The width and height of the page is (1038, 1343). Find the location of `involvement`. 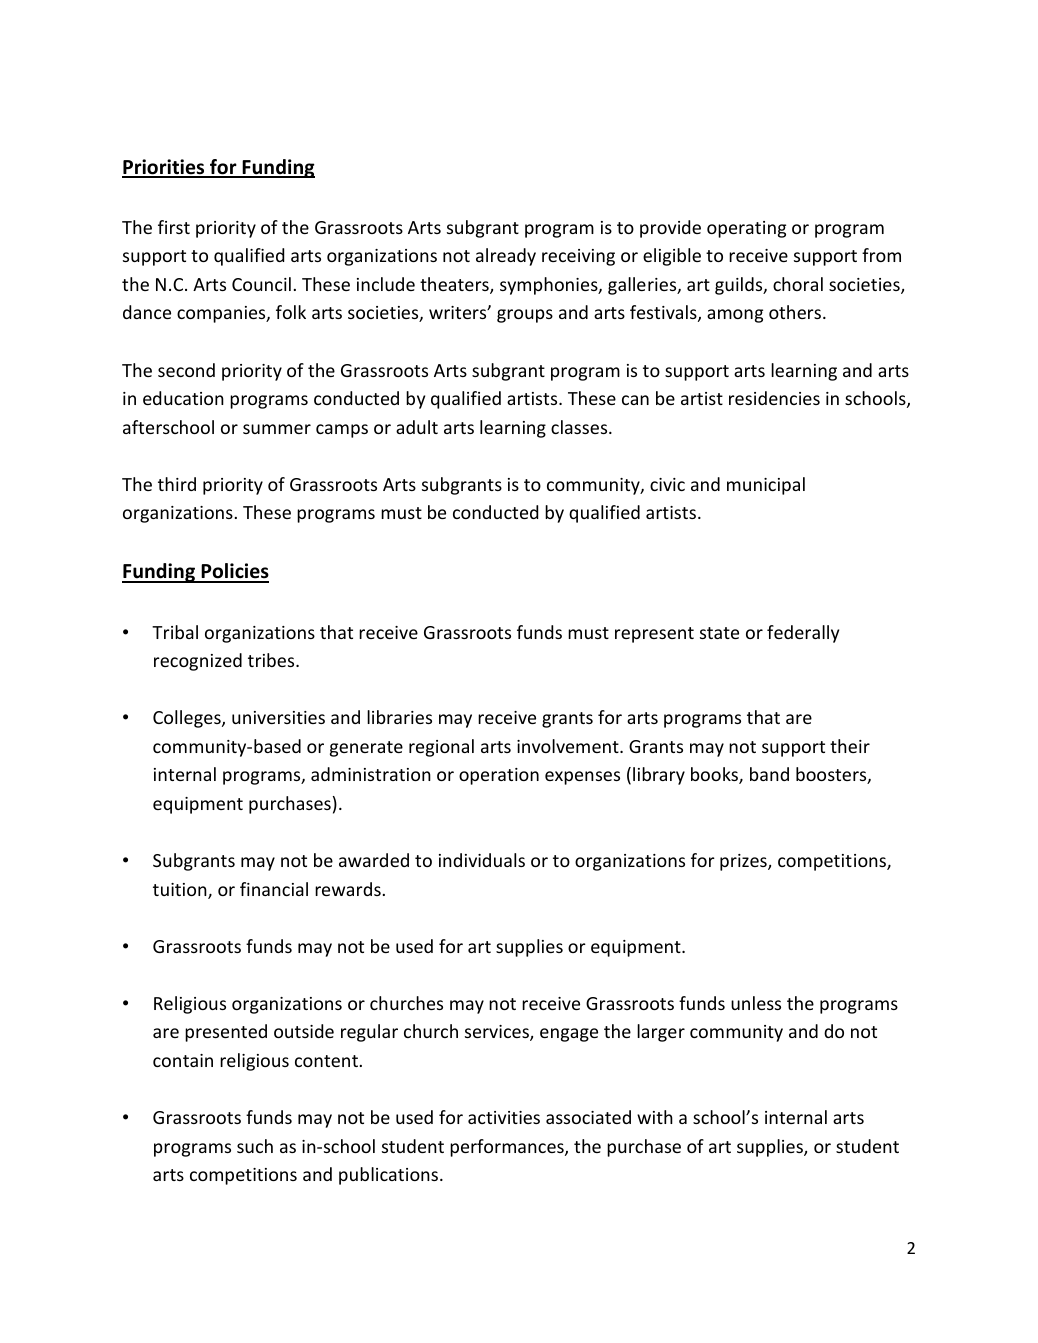

involvement is located at coordinates (569, 746).
